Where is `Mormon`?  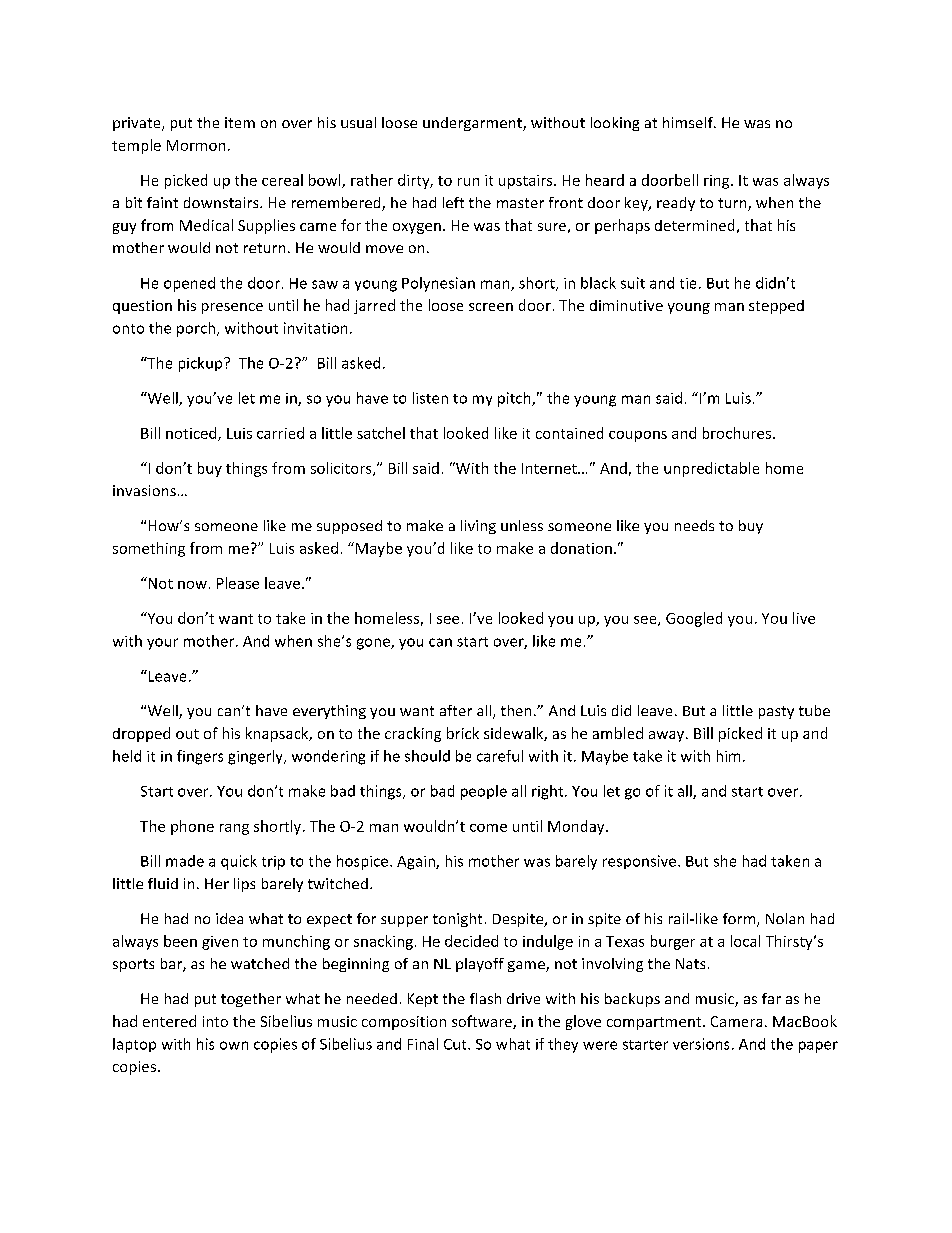 Mormon is located at coordinates (196, 145).
